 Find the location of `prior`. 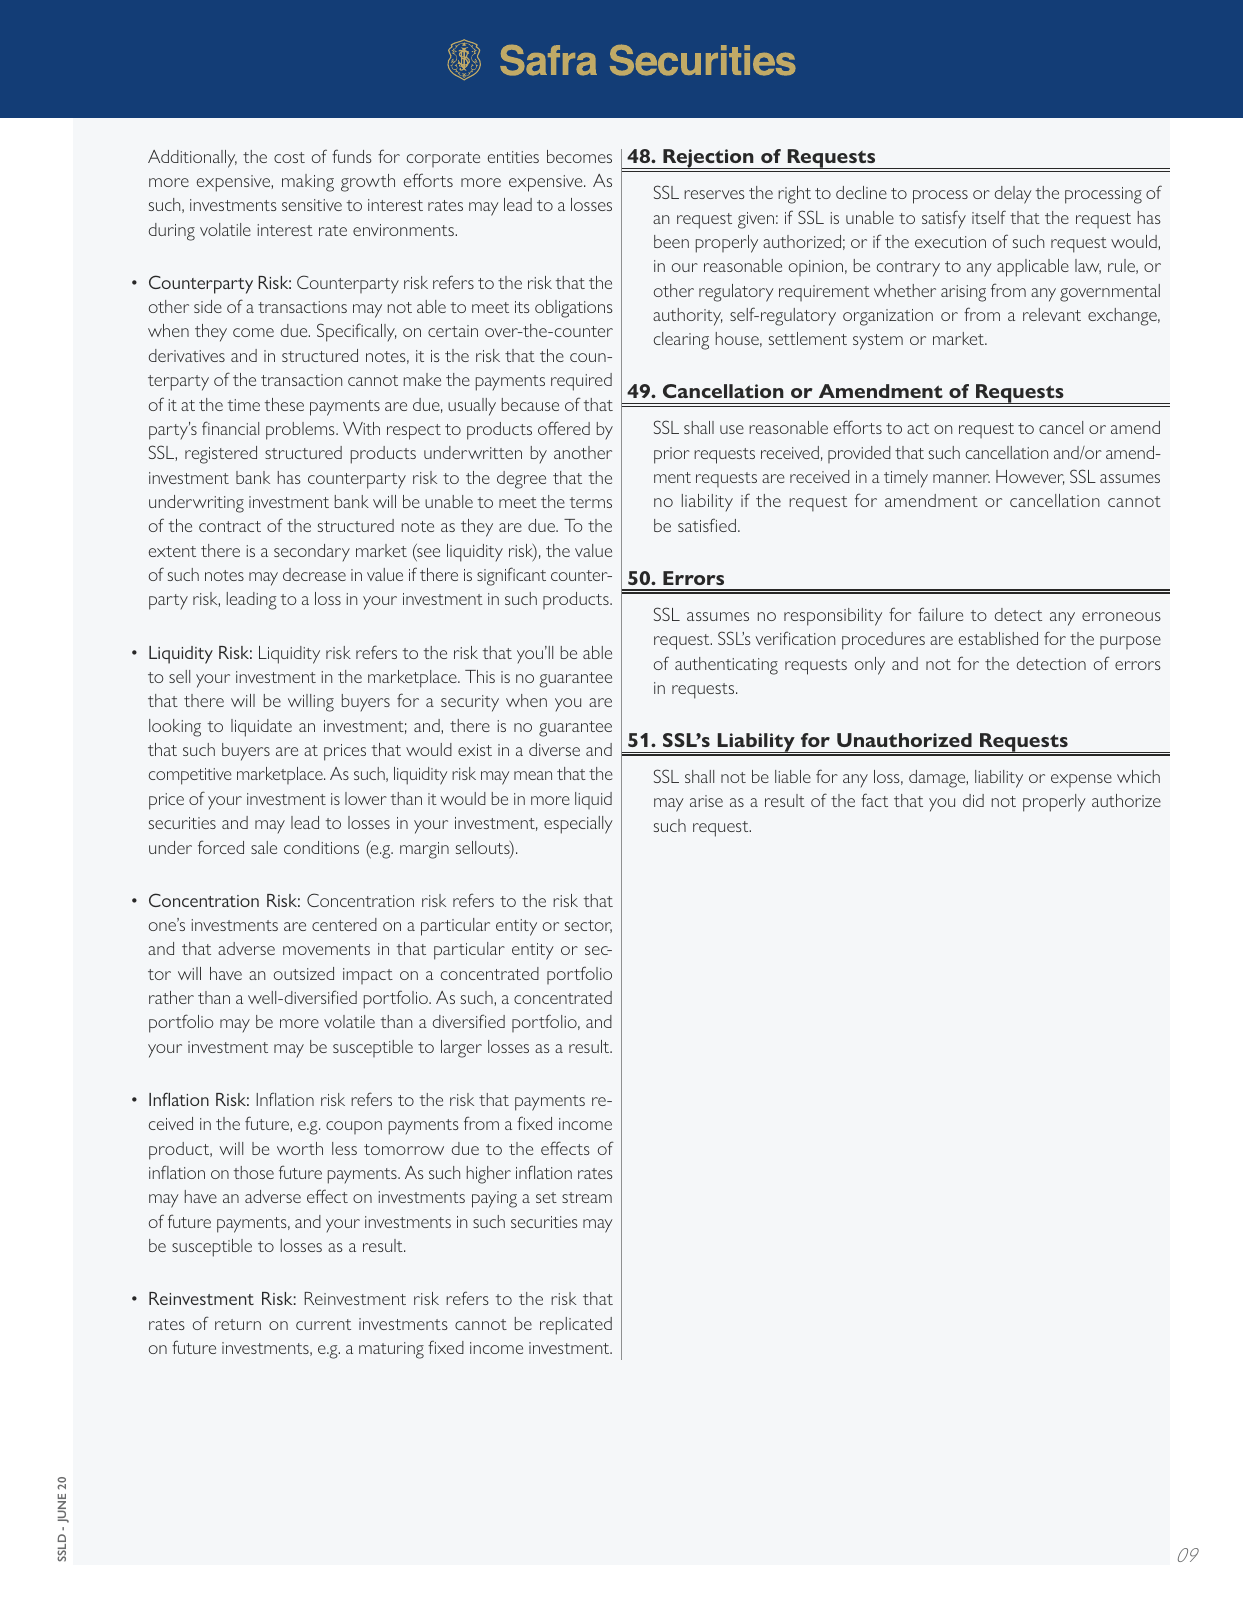

prior is located at coordinates (672, 455).
